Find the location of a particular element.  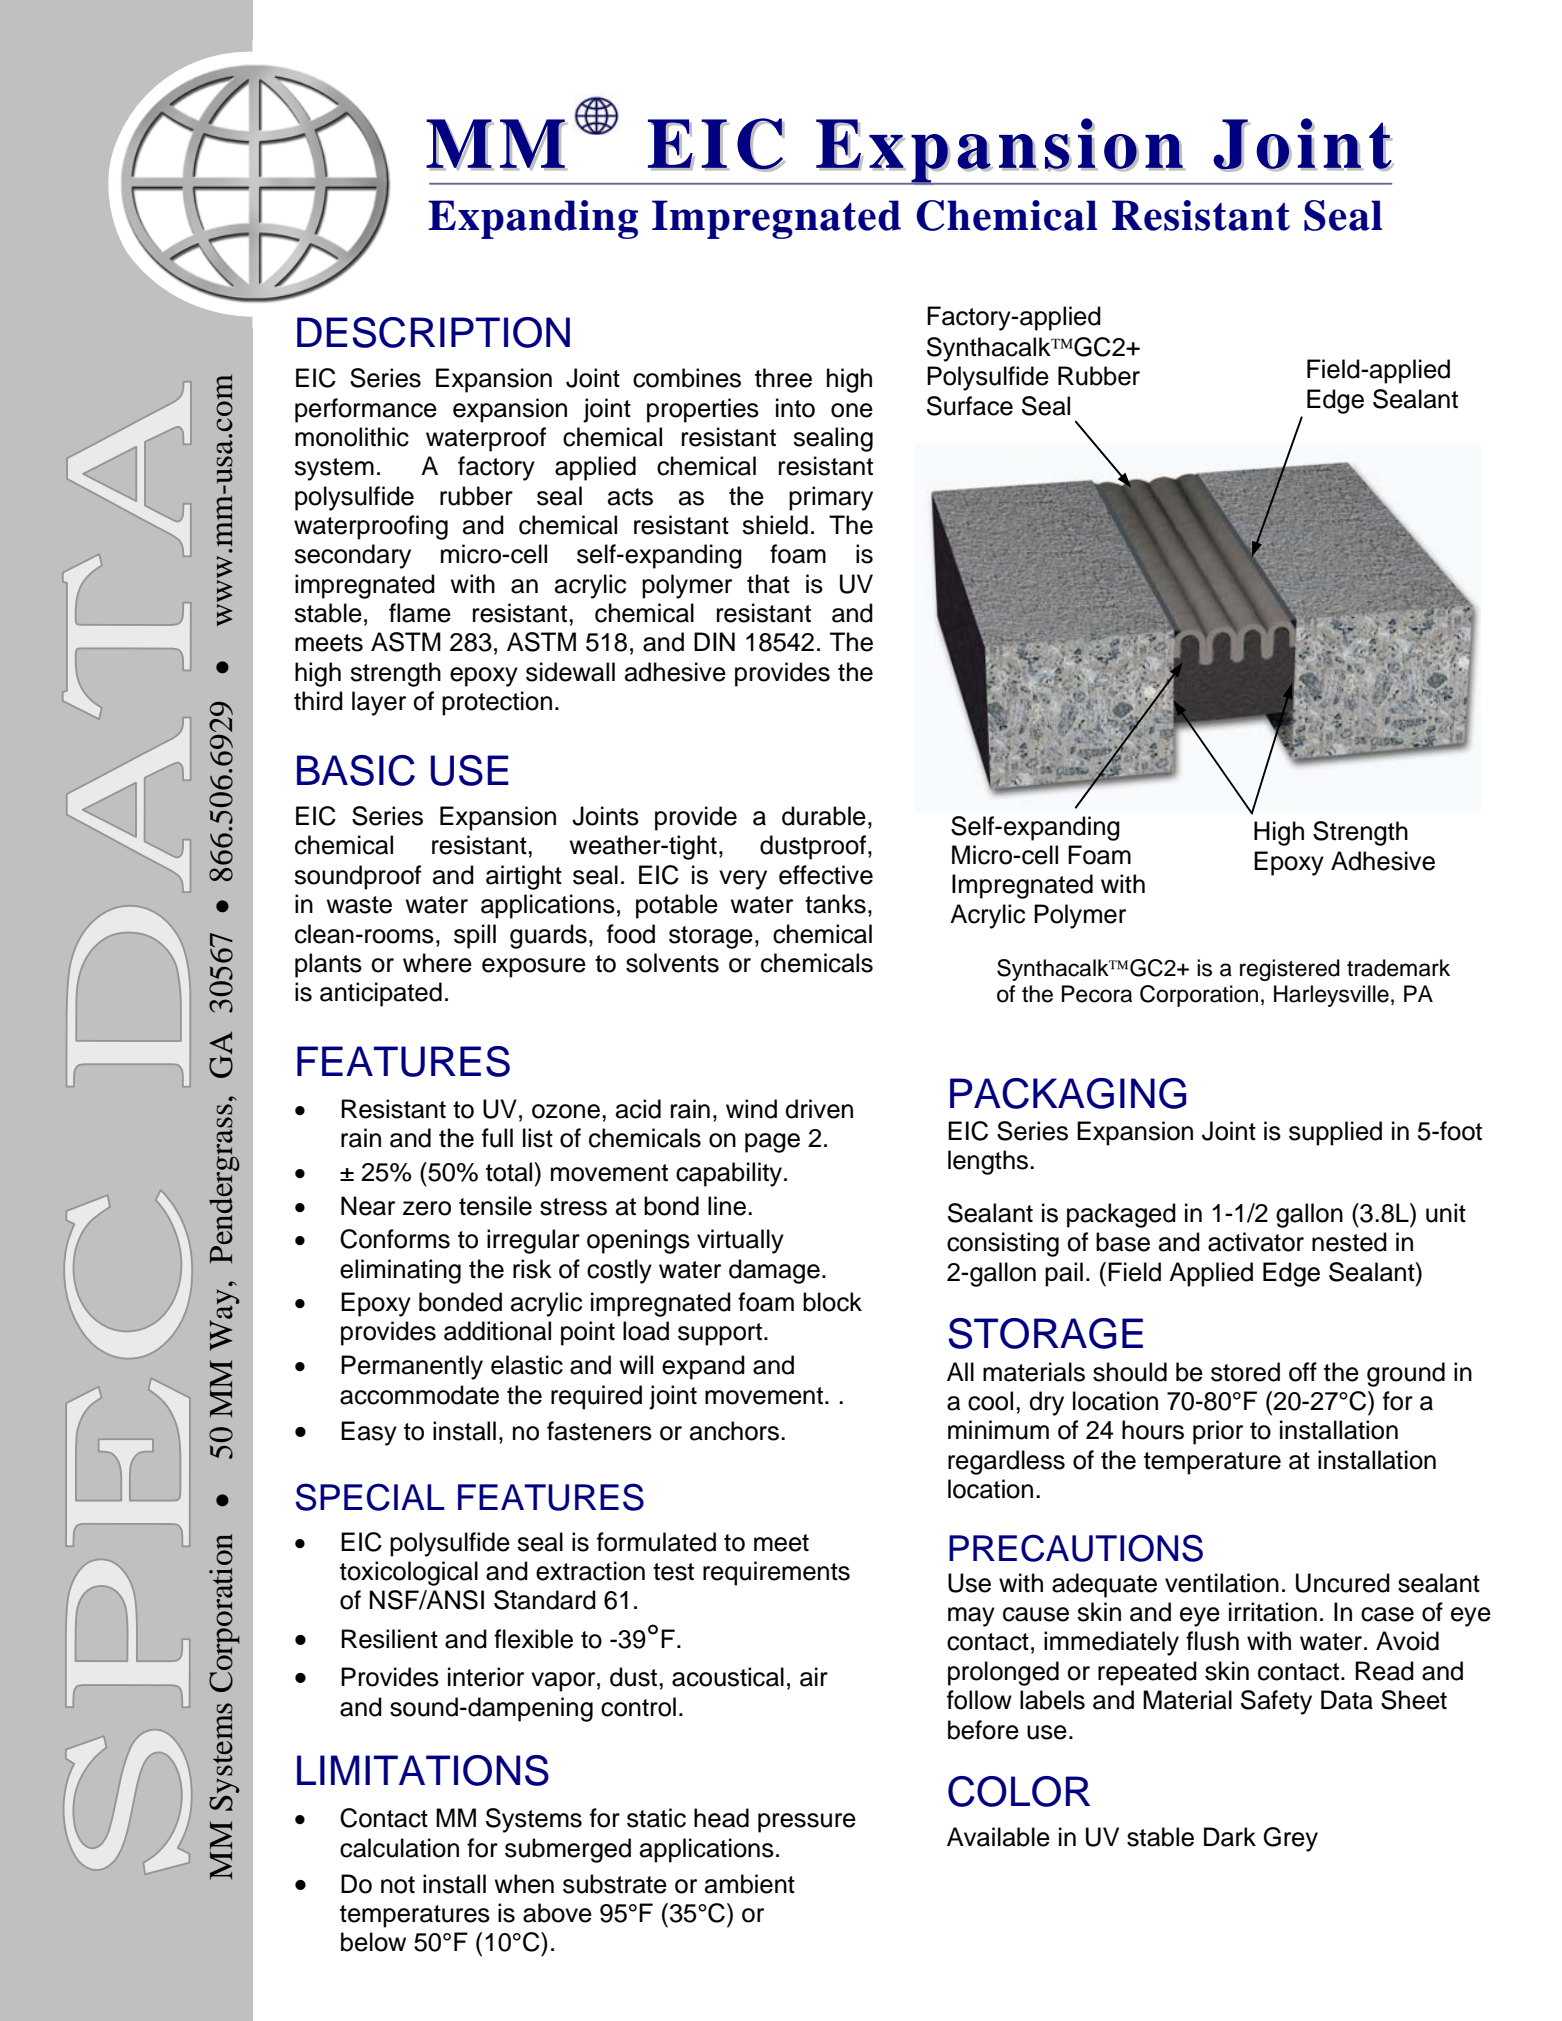

pressure is located at coordinates (807, 1823).
